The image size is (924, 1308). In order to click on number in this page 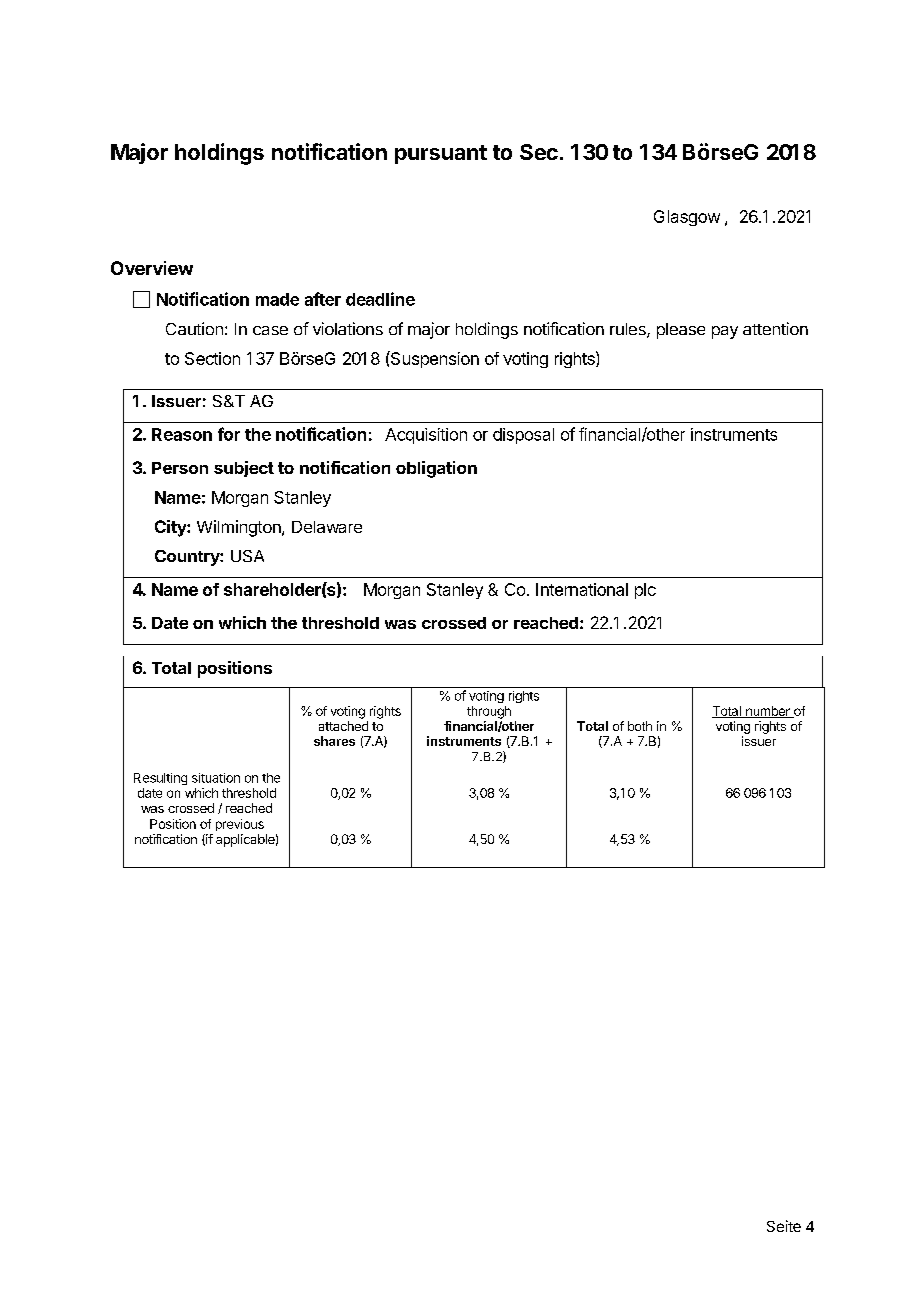, I will do `click(768, 712)`.
